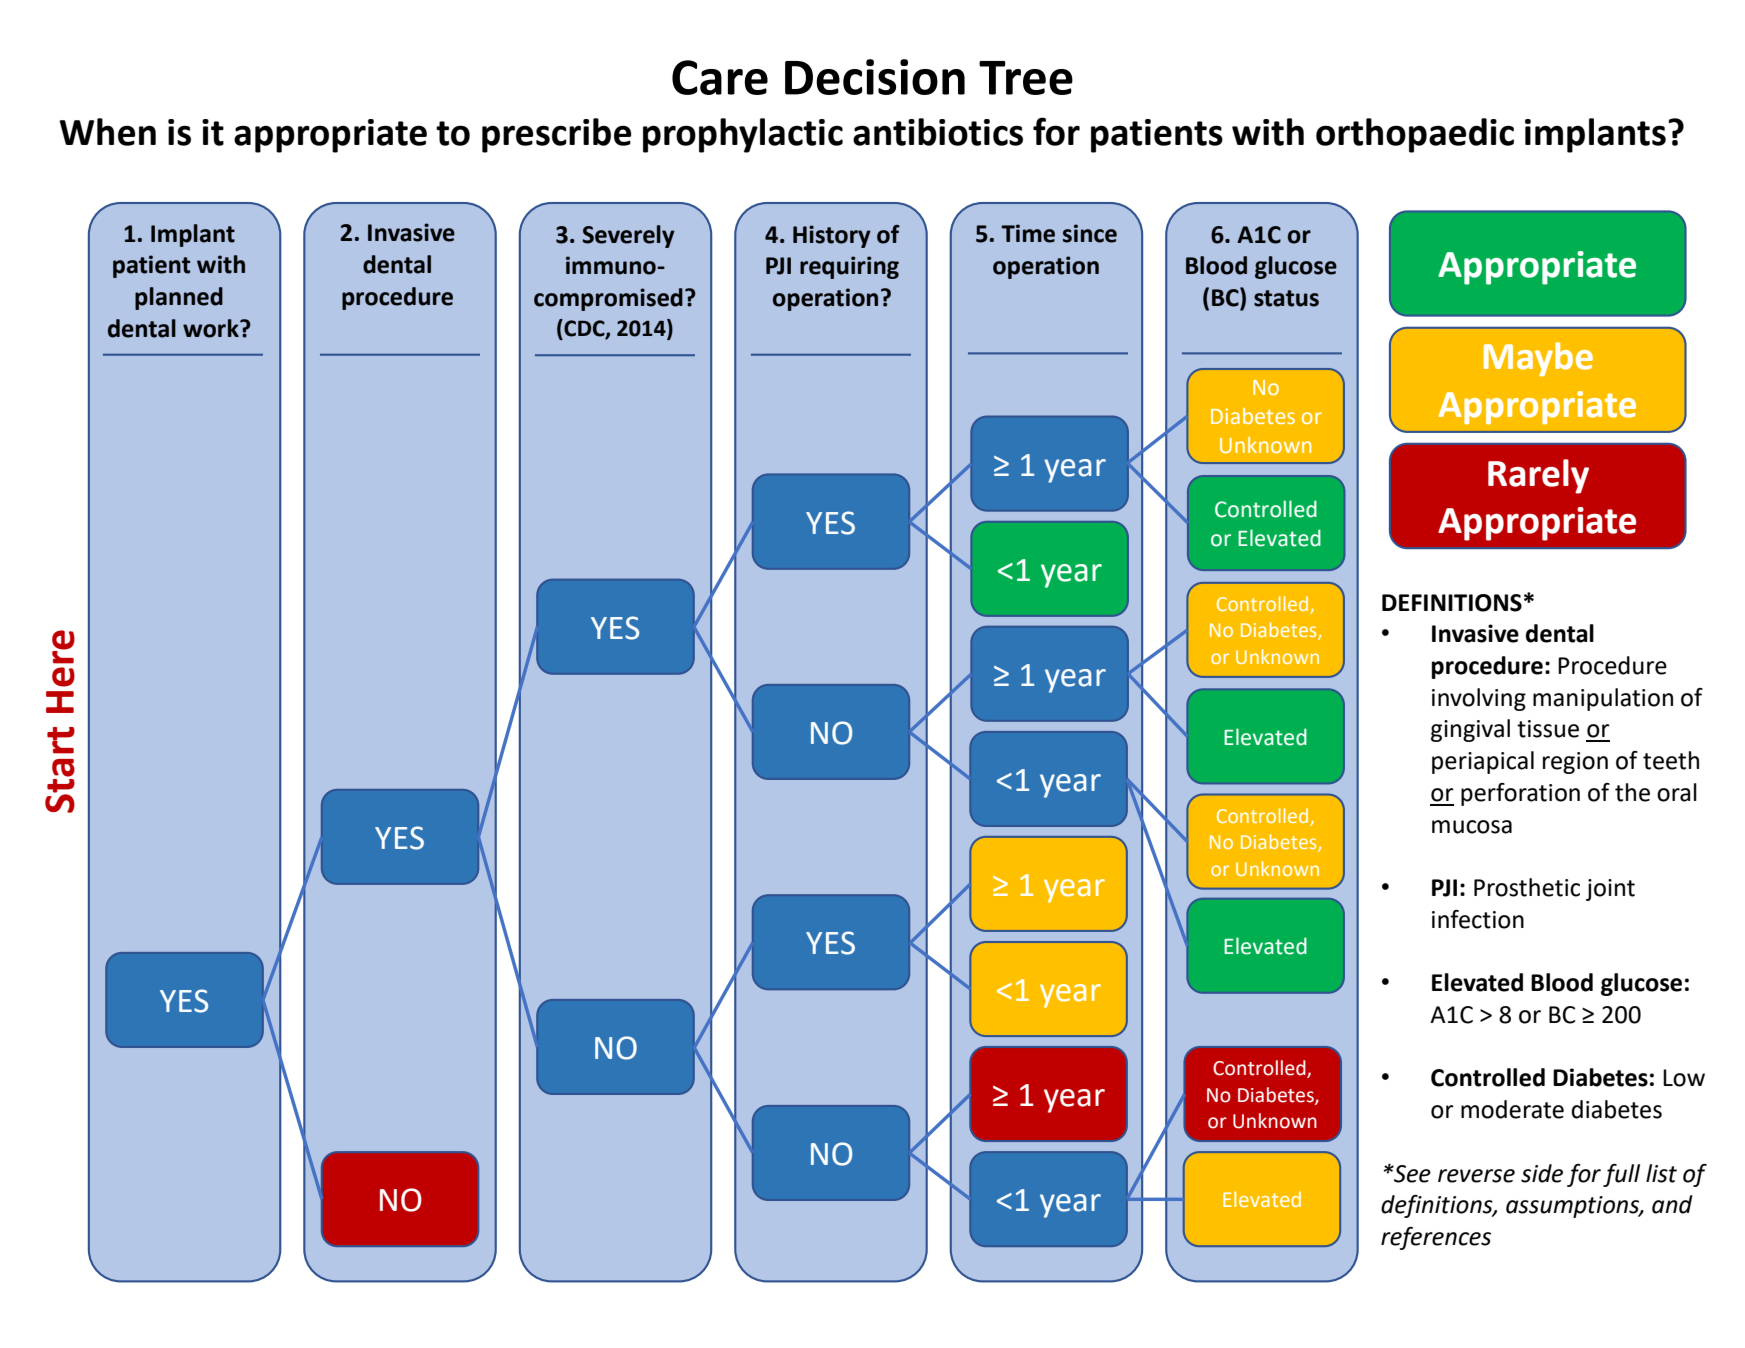  What do you see at coordinates (1479, 699) in the image?
I see `involving` at bounding box center [1479, 699].
